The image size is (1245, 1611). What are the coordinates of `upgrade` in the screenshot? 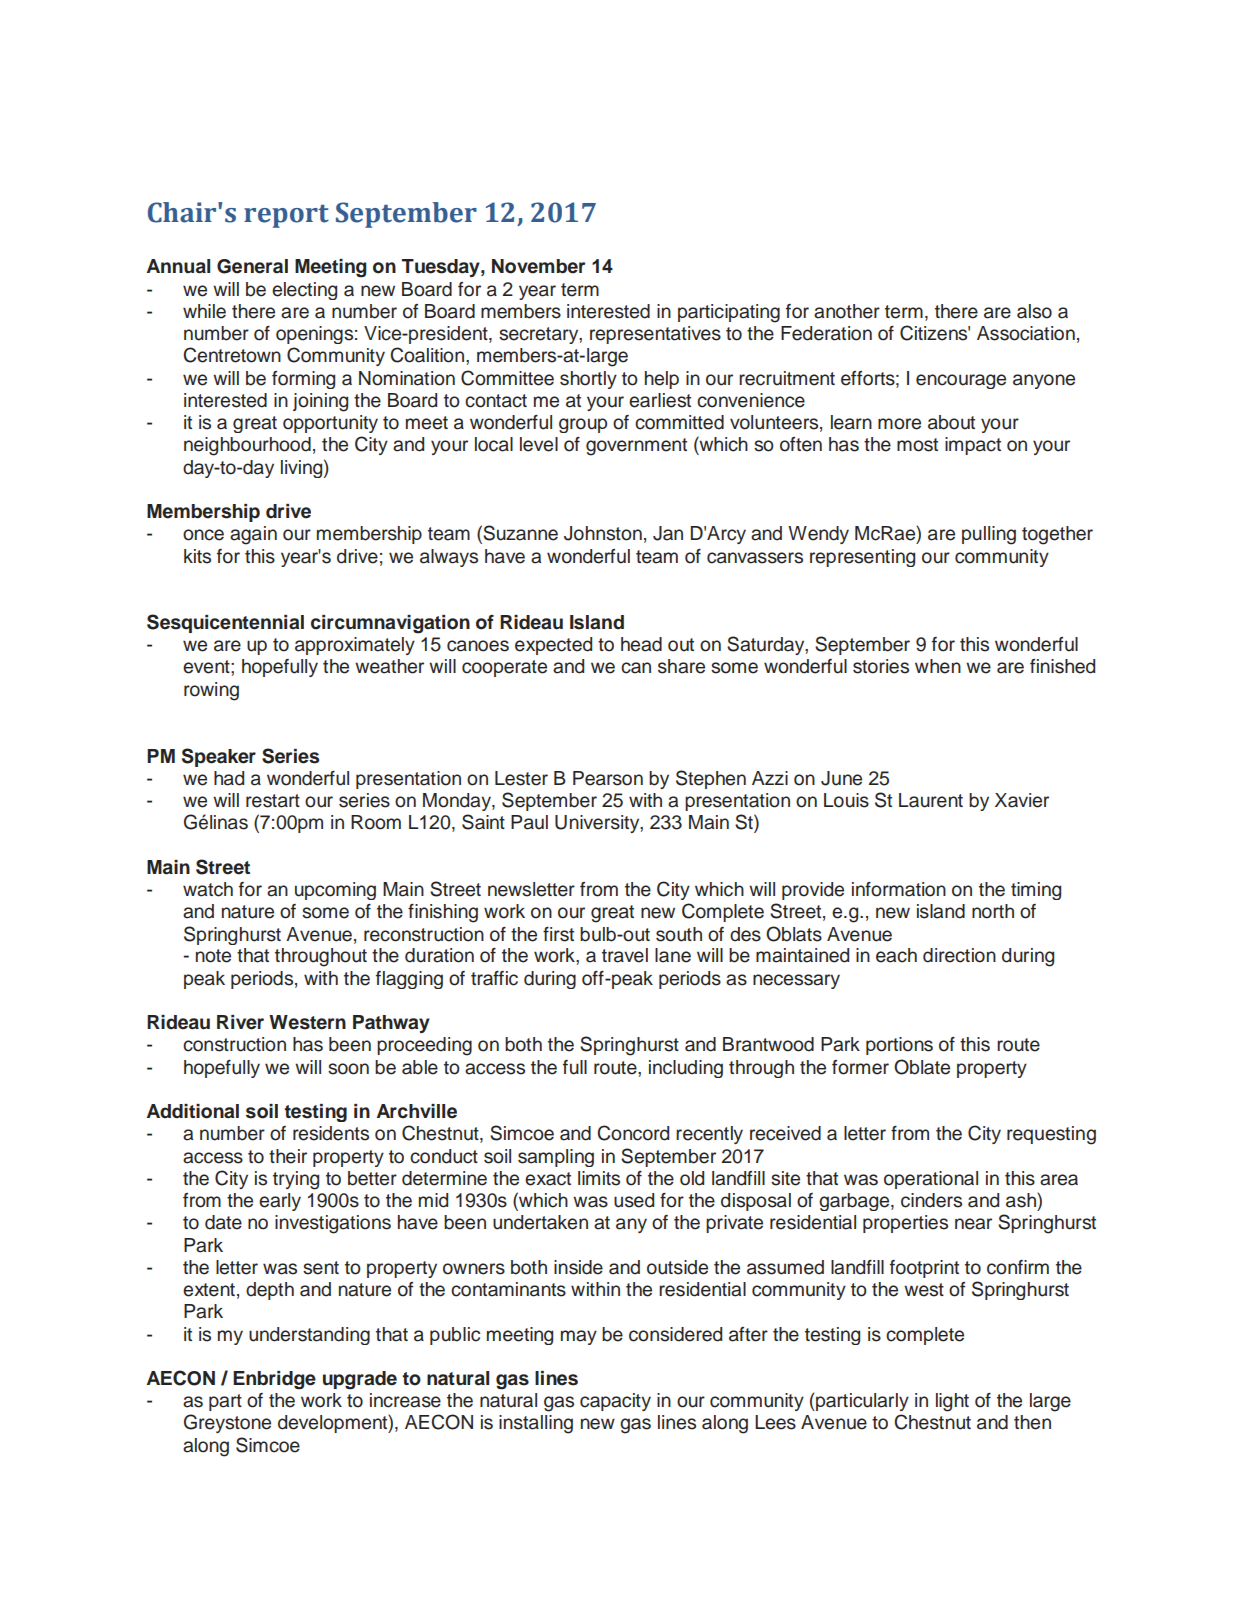 It's located at (360, 1380).
